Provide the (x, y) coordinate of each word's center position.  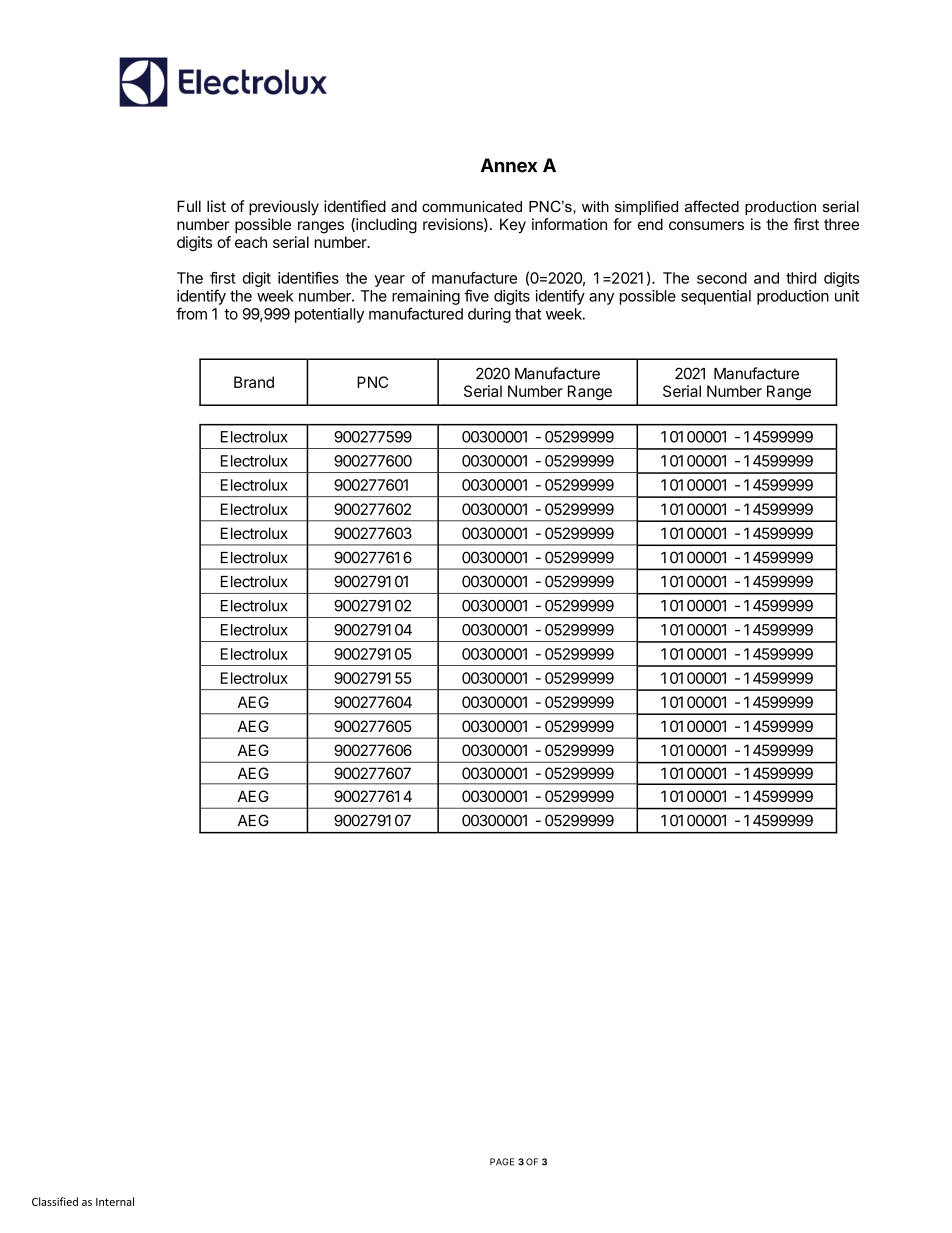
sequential (716, 297)
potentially (329, 315)
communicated (472, 206)
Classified (55, 1201)
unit (847, 296)
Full (189, 206)
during (489, 315)
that (528, 314)
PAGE (502, 1162)
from (191, 313)
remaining (426, 297)
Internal (115, 1201)
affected (712, 206)
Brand (254, 382)
